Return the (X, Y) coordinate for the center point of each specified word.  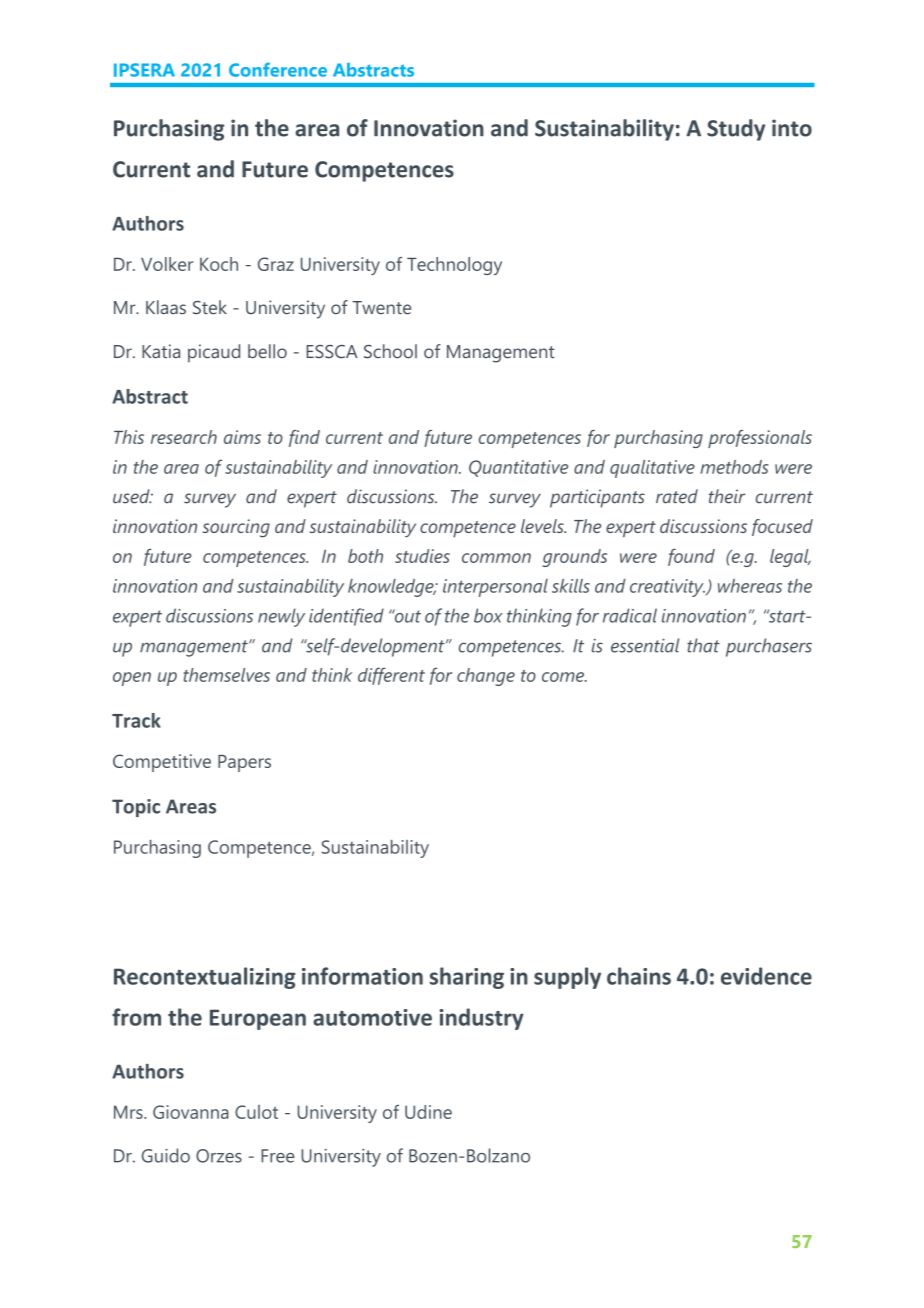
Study (736, 130)
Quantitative (518, 468)
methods (734, 467)
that (703, 645)
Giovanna (191, 1112)
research (184, 437)
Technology (454, 266)
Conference (278, 69)
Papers (244, 763)
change (486, 677)
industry (482, 1019)
